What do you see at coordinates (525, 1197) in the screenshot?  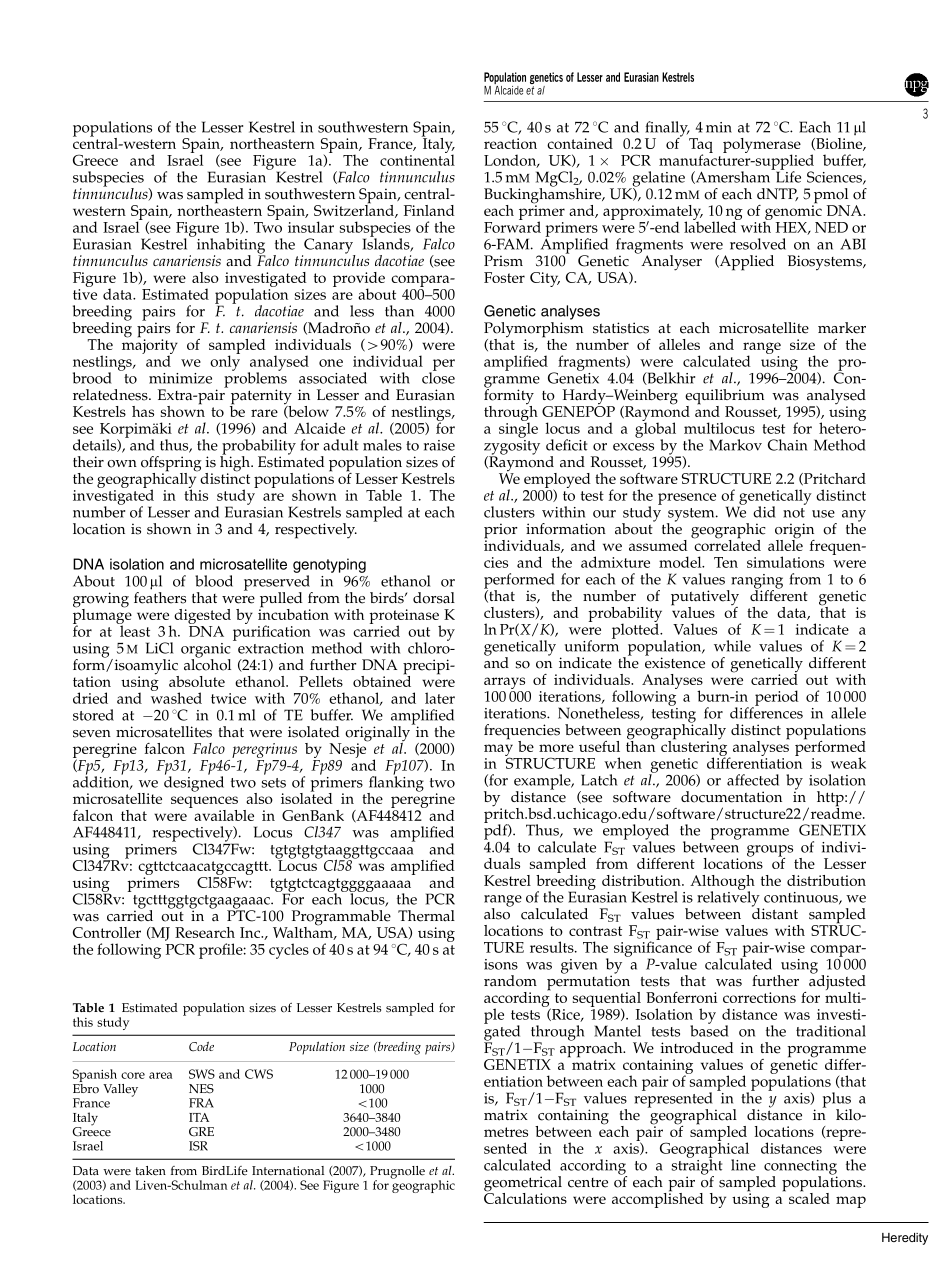 I see `Calculations` at bounding box center [525, 1197].
